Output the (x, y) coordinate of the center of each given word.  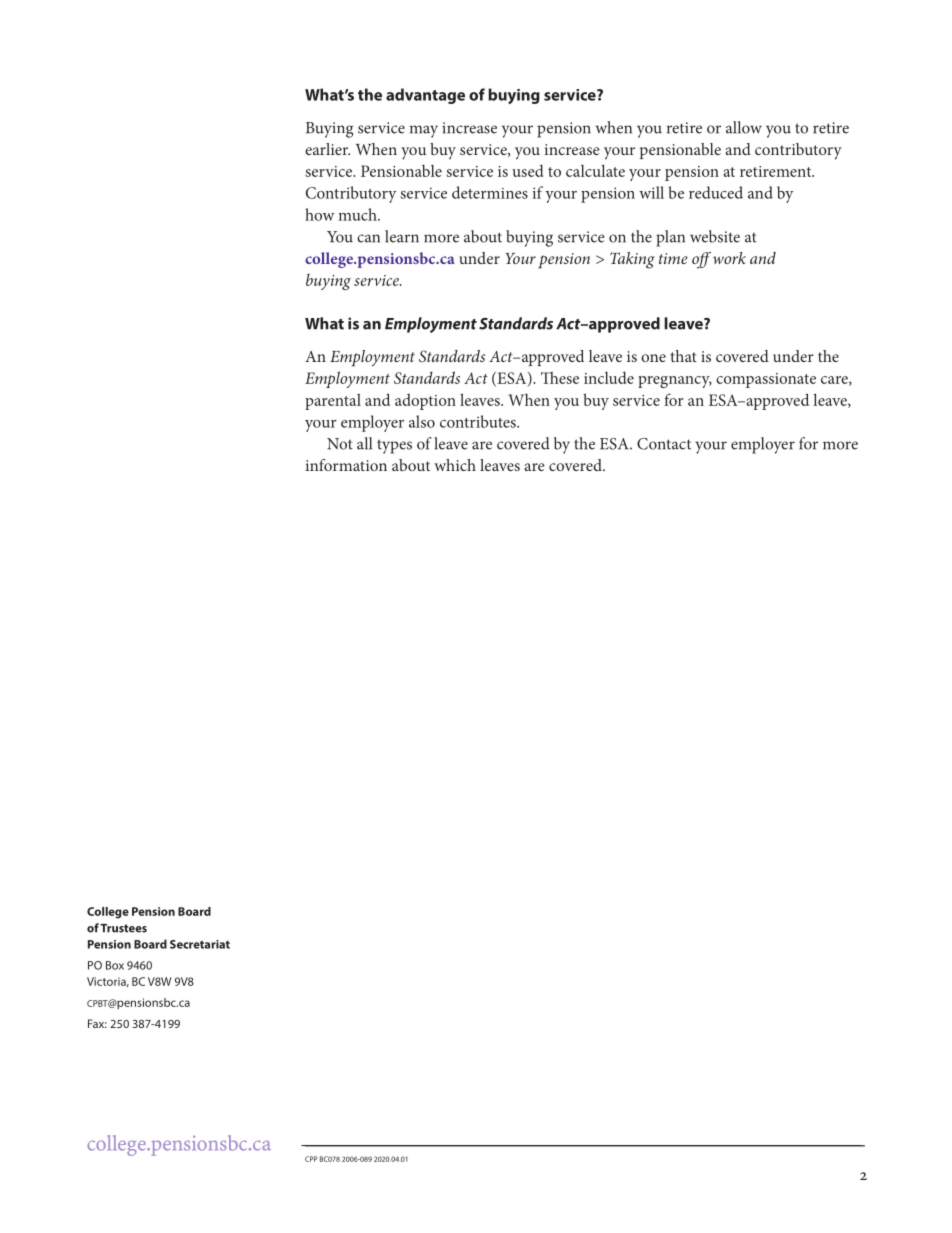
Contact (664, 444)
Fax (97, 1023)
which (455, 465)
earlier (327, 149)
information (346, 465)
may (424, 131)
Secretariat (200, 944)
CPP (311, 1159)
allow (744, 127)
